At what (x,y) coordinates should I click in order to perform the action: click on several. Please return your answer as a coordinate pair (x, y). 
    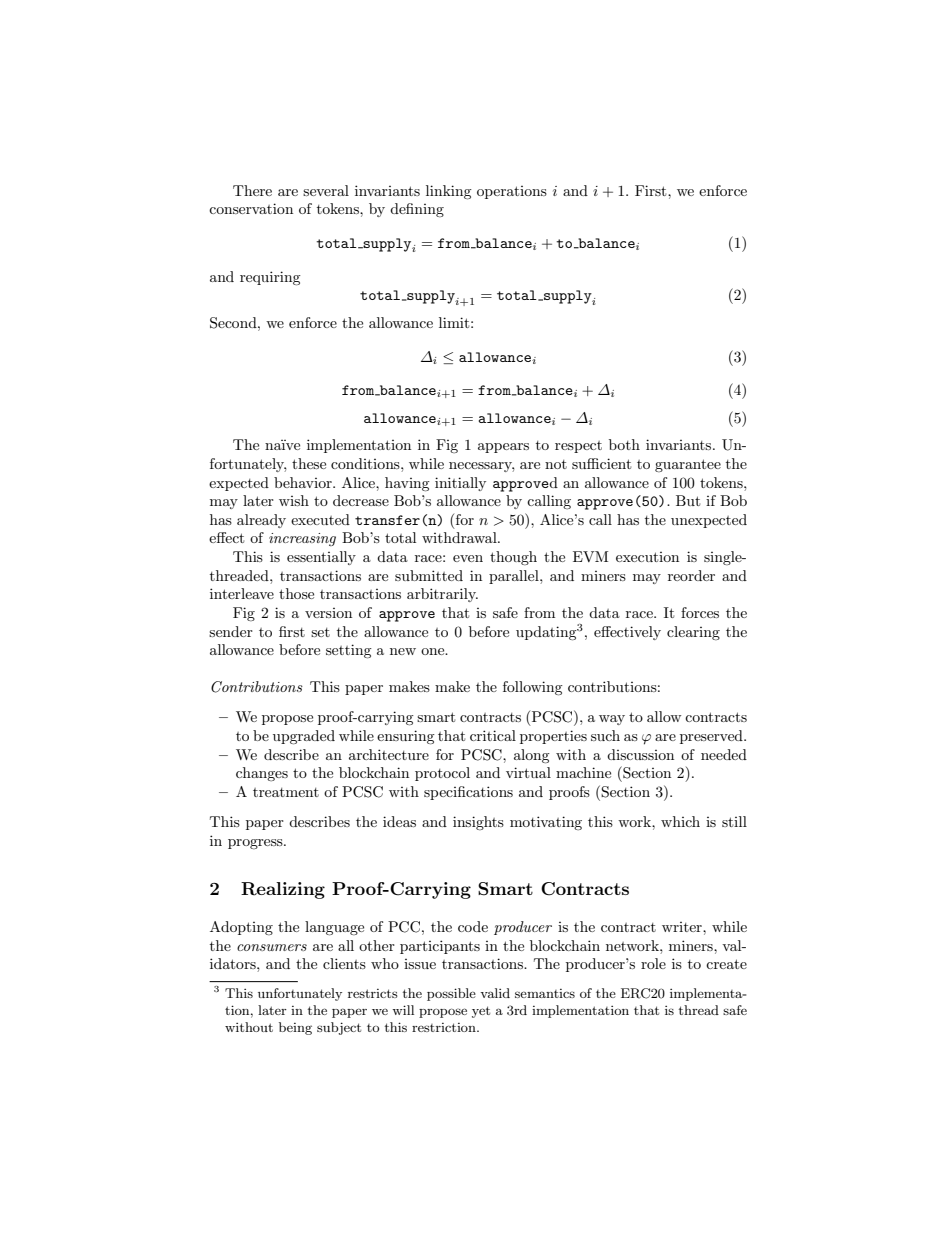
    Looking at the image, I should click on (326, 190).
